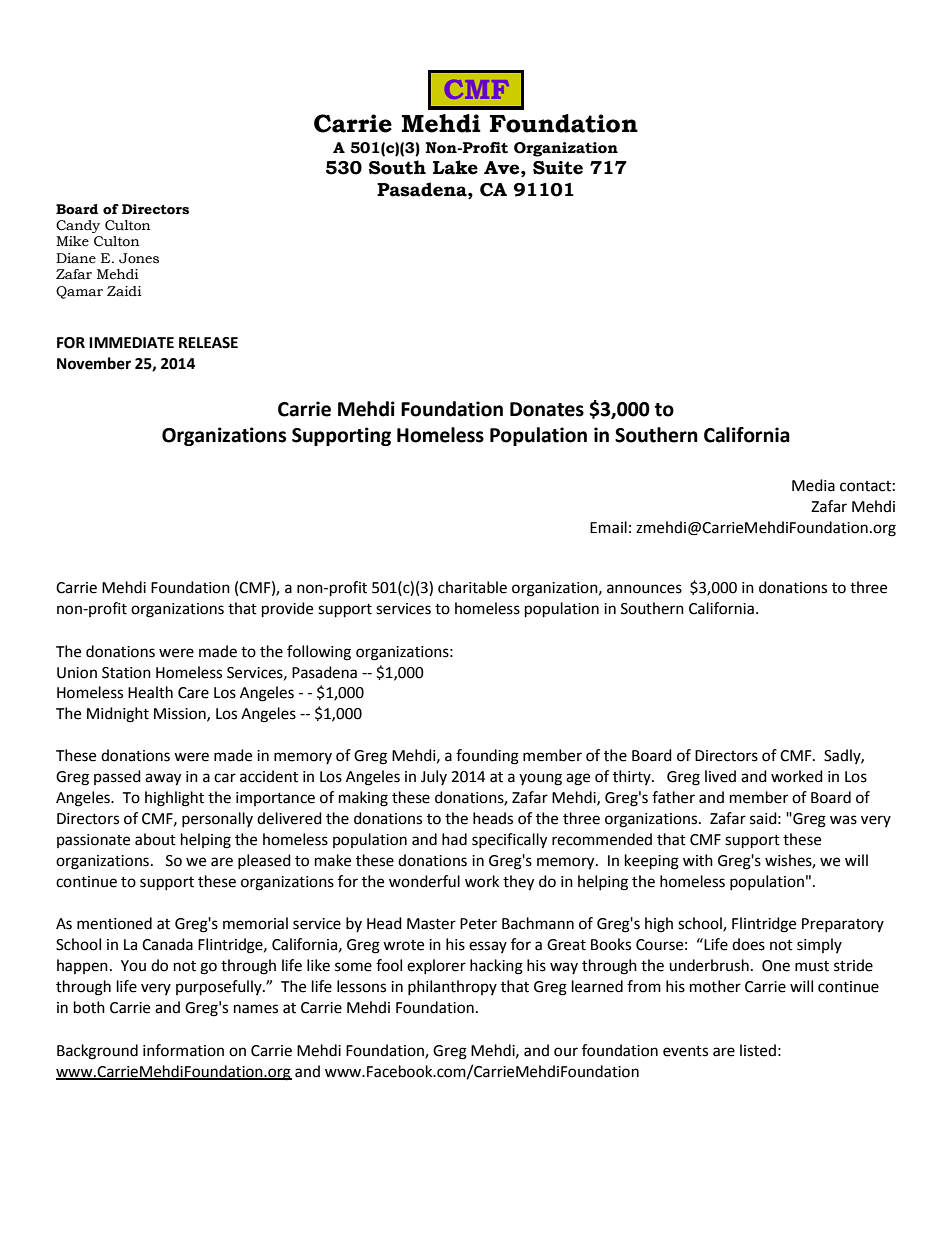 This screenshot has height=1233, width=952. I want to click on November, so click(94, 363).
